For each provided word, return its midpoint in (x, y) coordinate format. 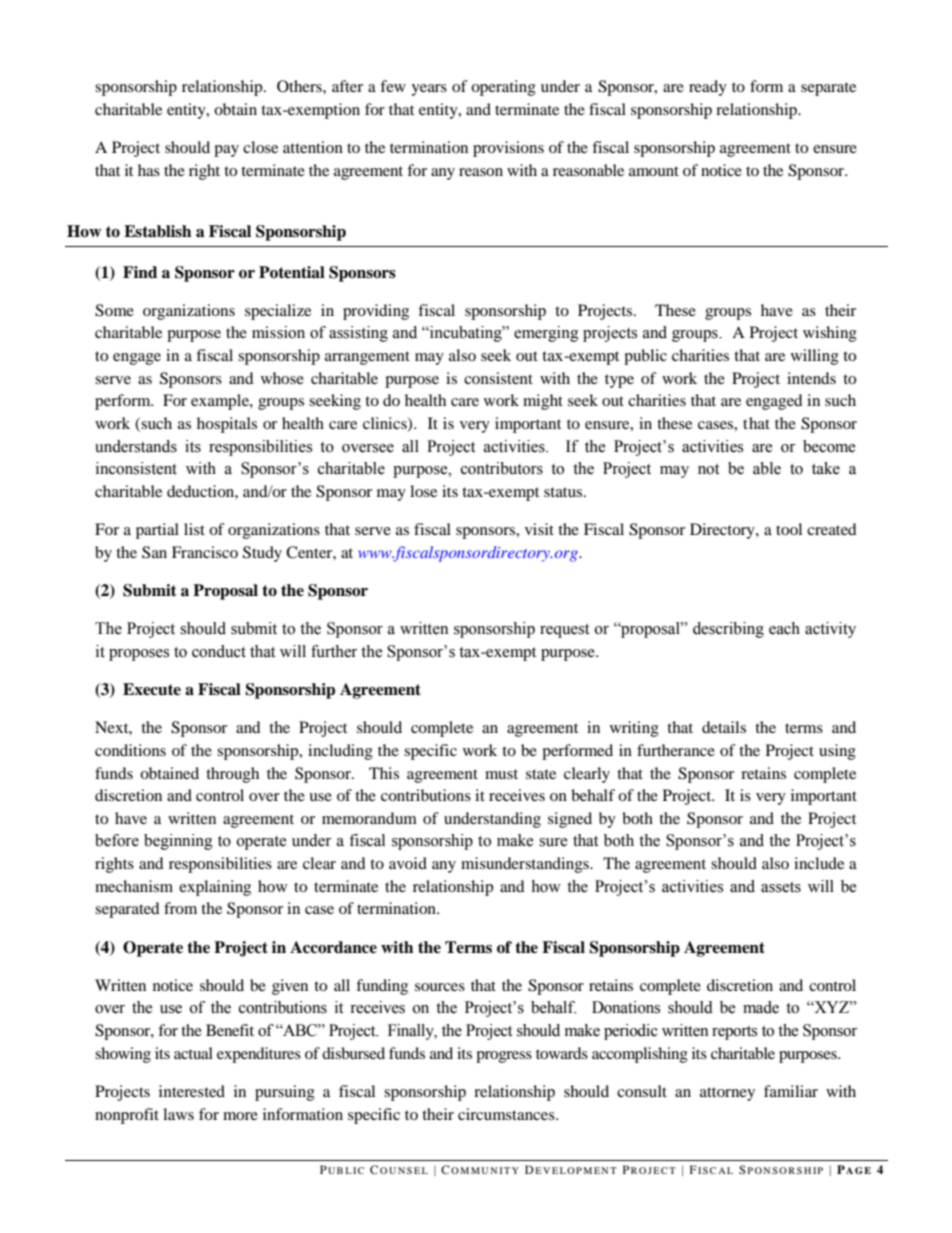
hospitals (227, 425)
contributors (502, 468)
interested (192, 1091)
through (232, 775)
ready (708, 88)
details (724, 727)
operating (503, 88)
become (829, 446)
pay (226, 151)
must (501, 774)
